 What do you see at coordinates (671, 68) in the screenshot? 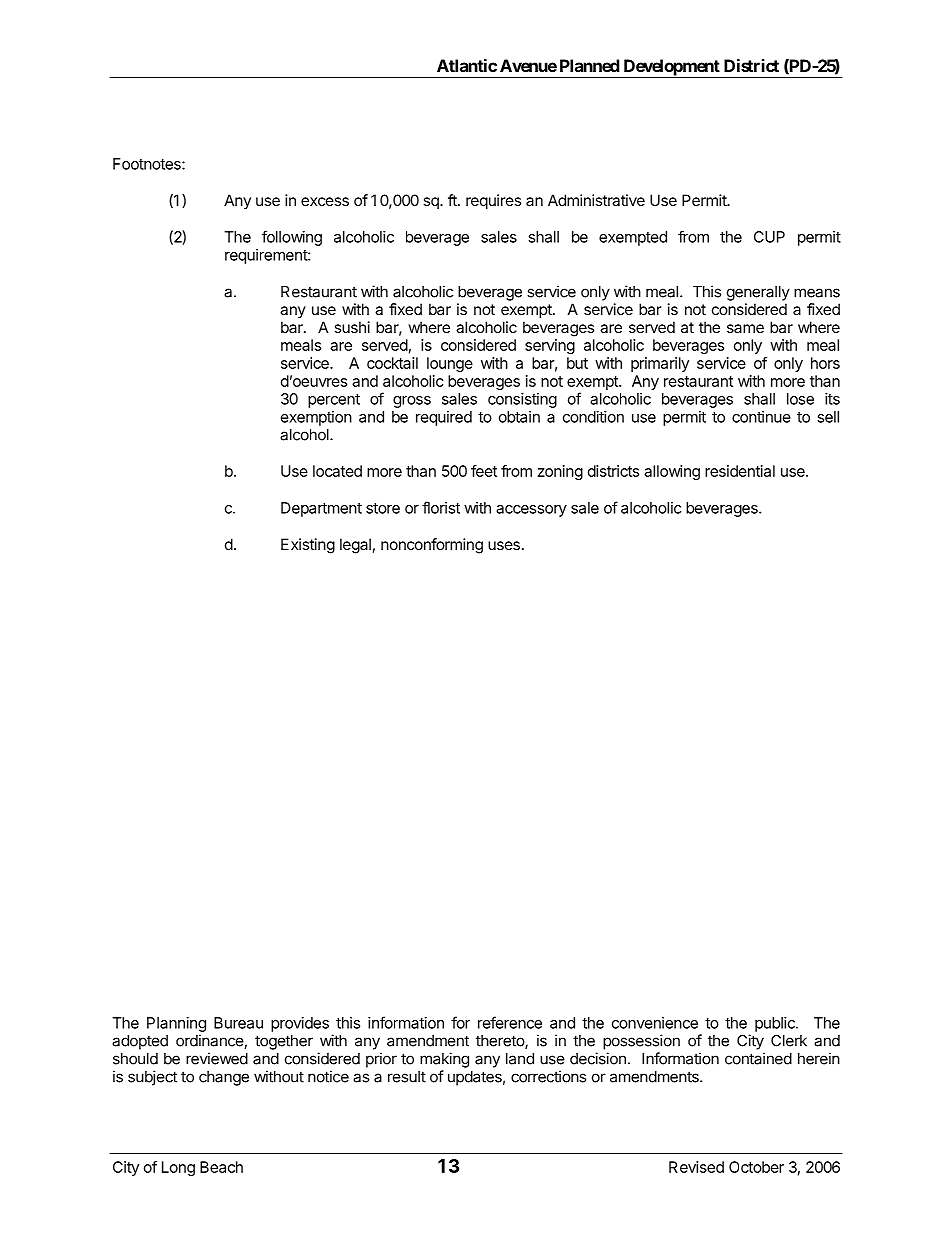
I see `Development` at bounding box center [671, 68].
